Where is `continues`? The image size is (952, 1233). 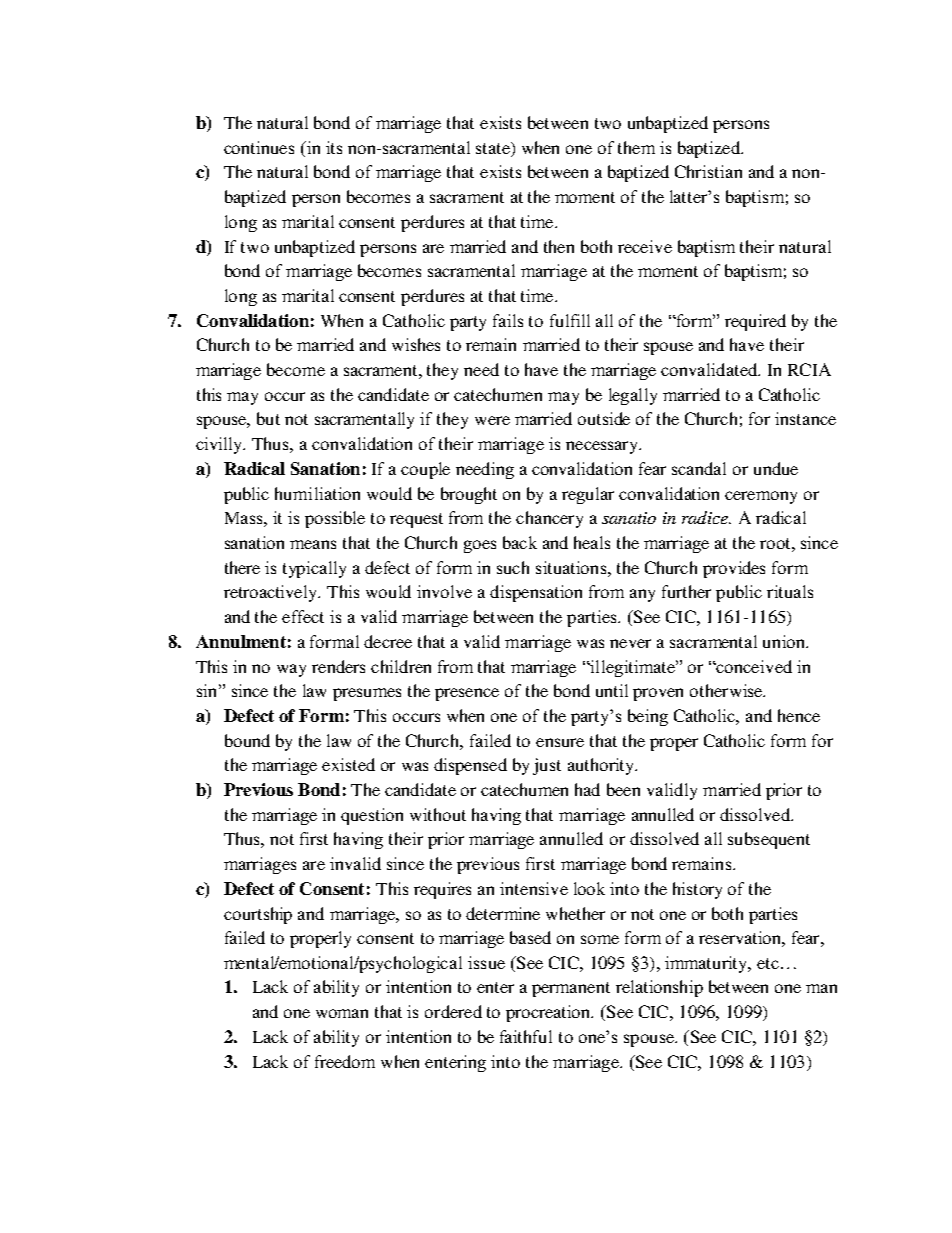
continues is located at coordinates (259, 147).
